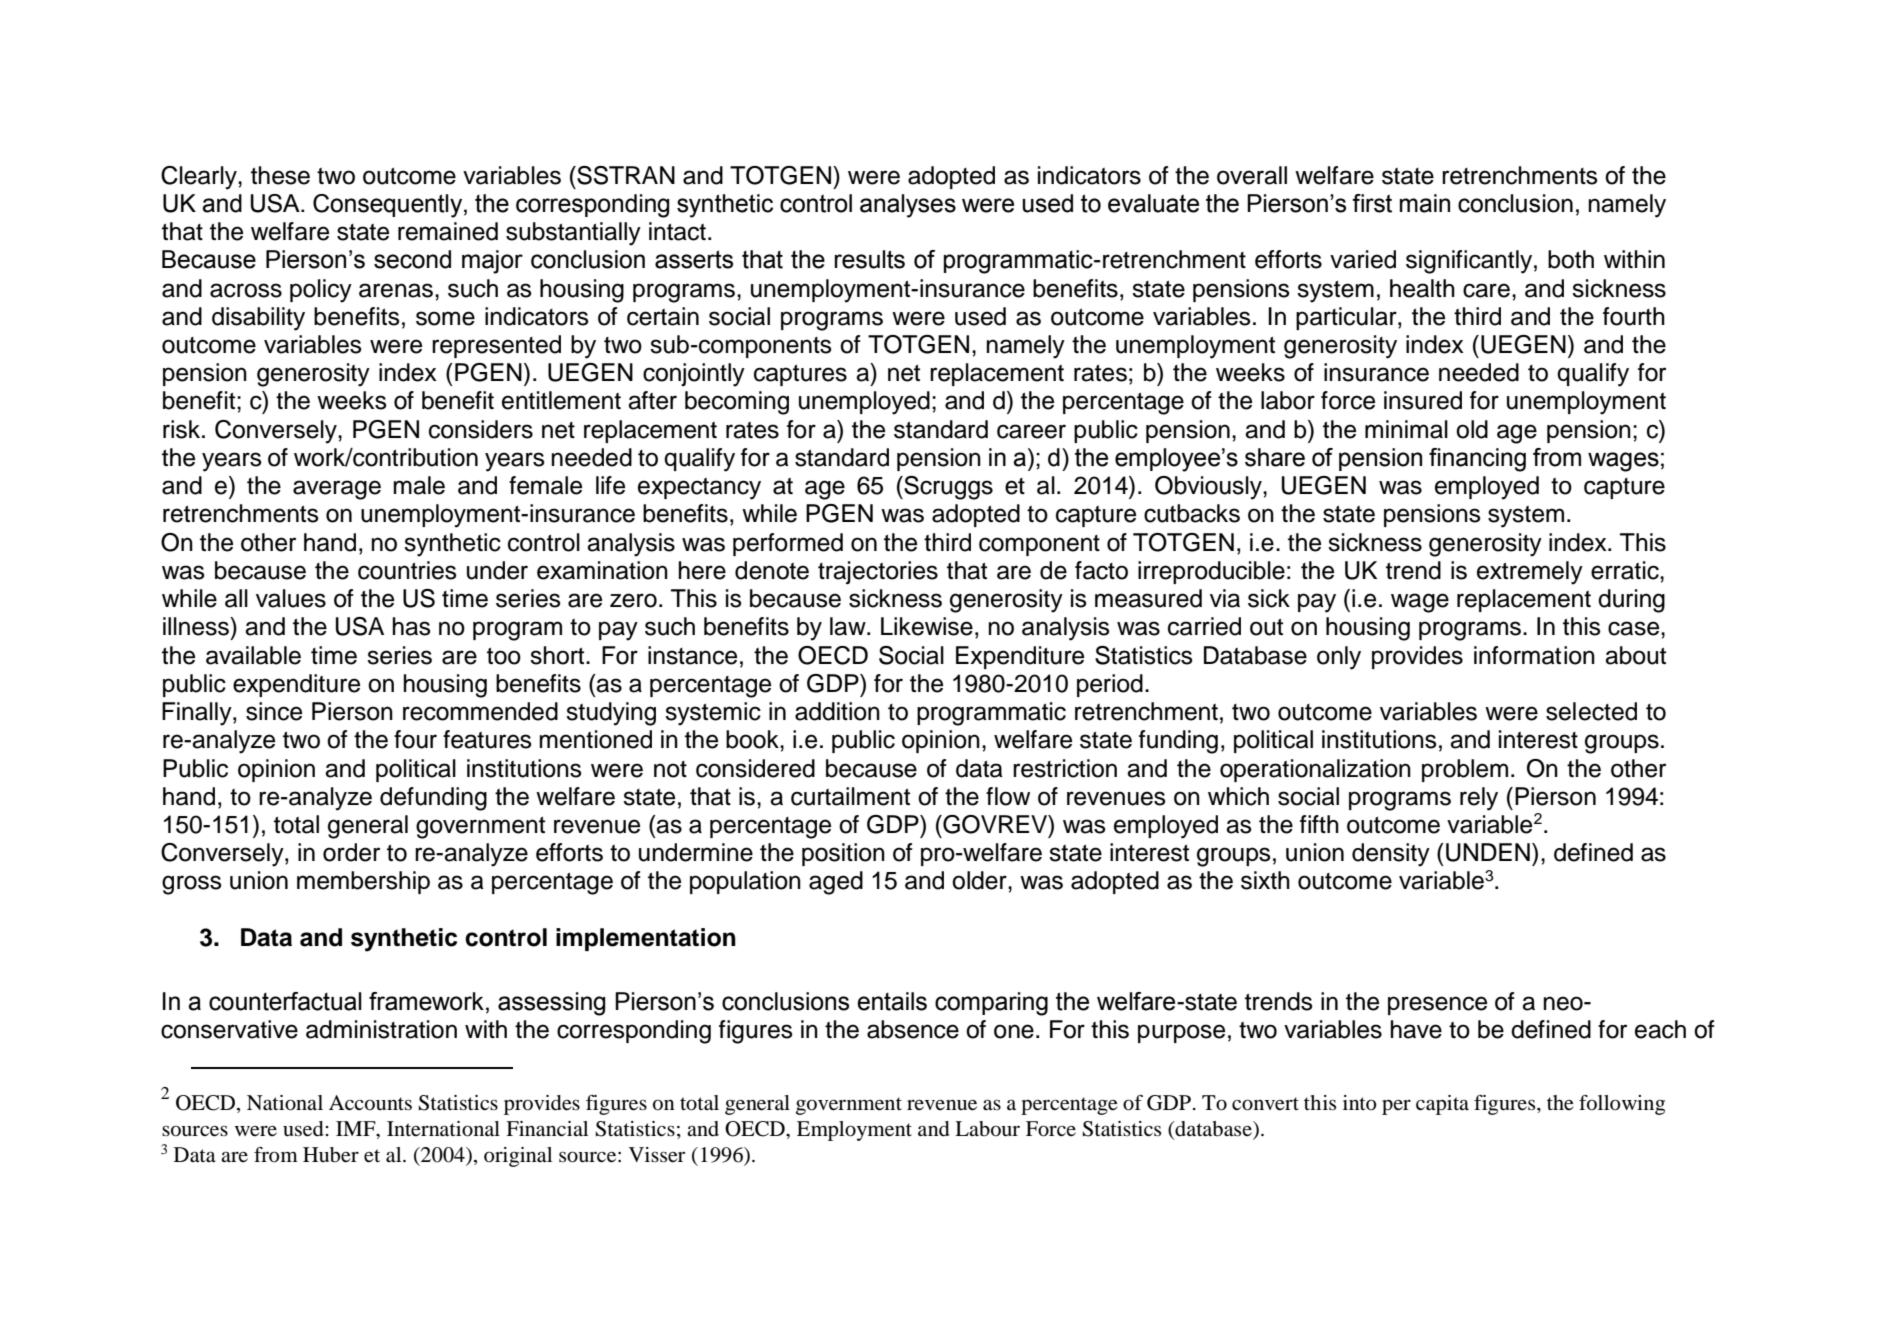 The width and height of the screenshot is (1880, 1328). I want to click on IMF, so click(357, 1130).
